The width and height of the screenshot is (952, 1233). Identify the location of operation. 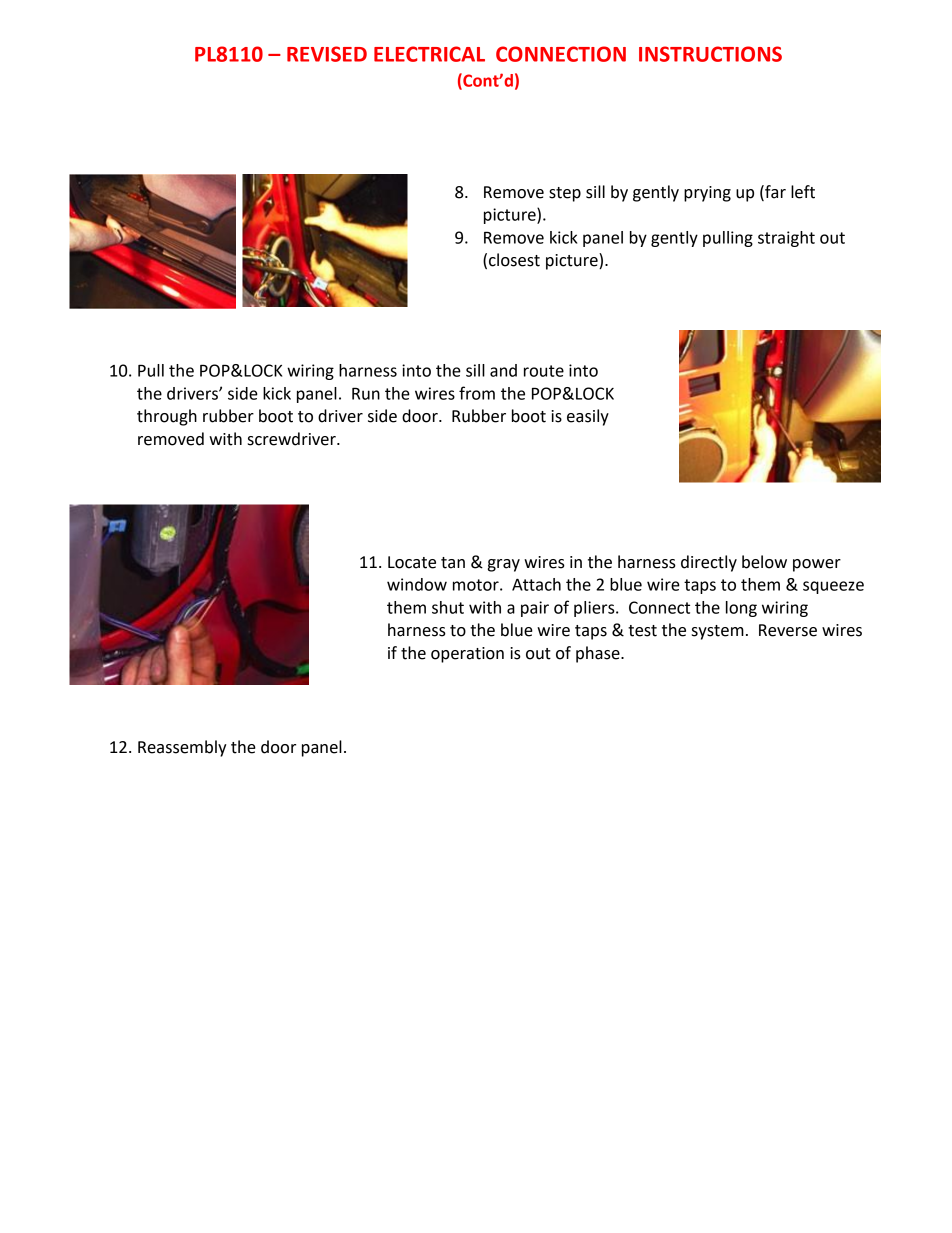
(467, 655).
